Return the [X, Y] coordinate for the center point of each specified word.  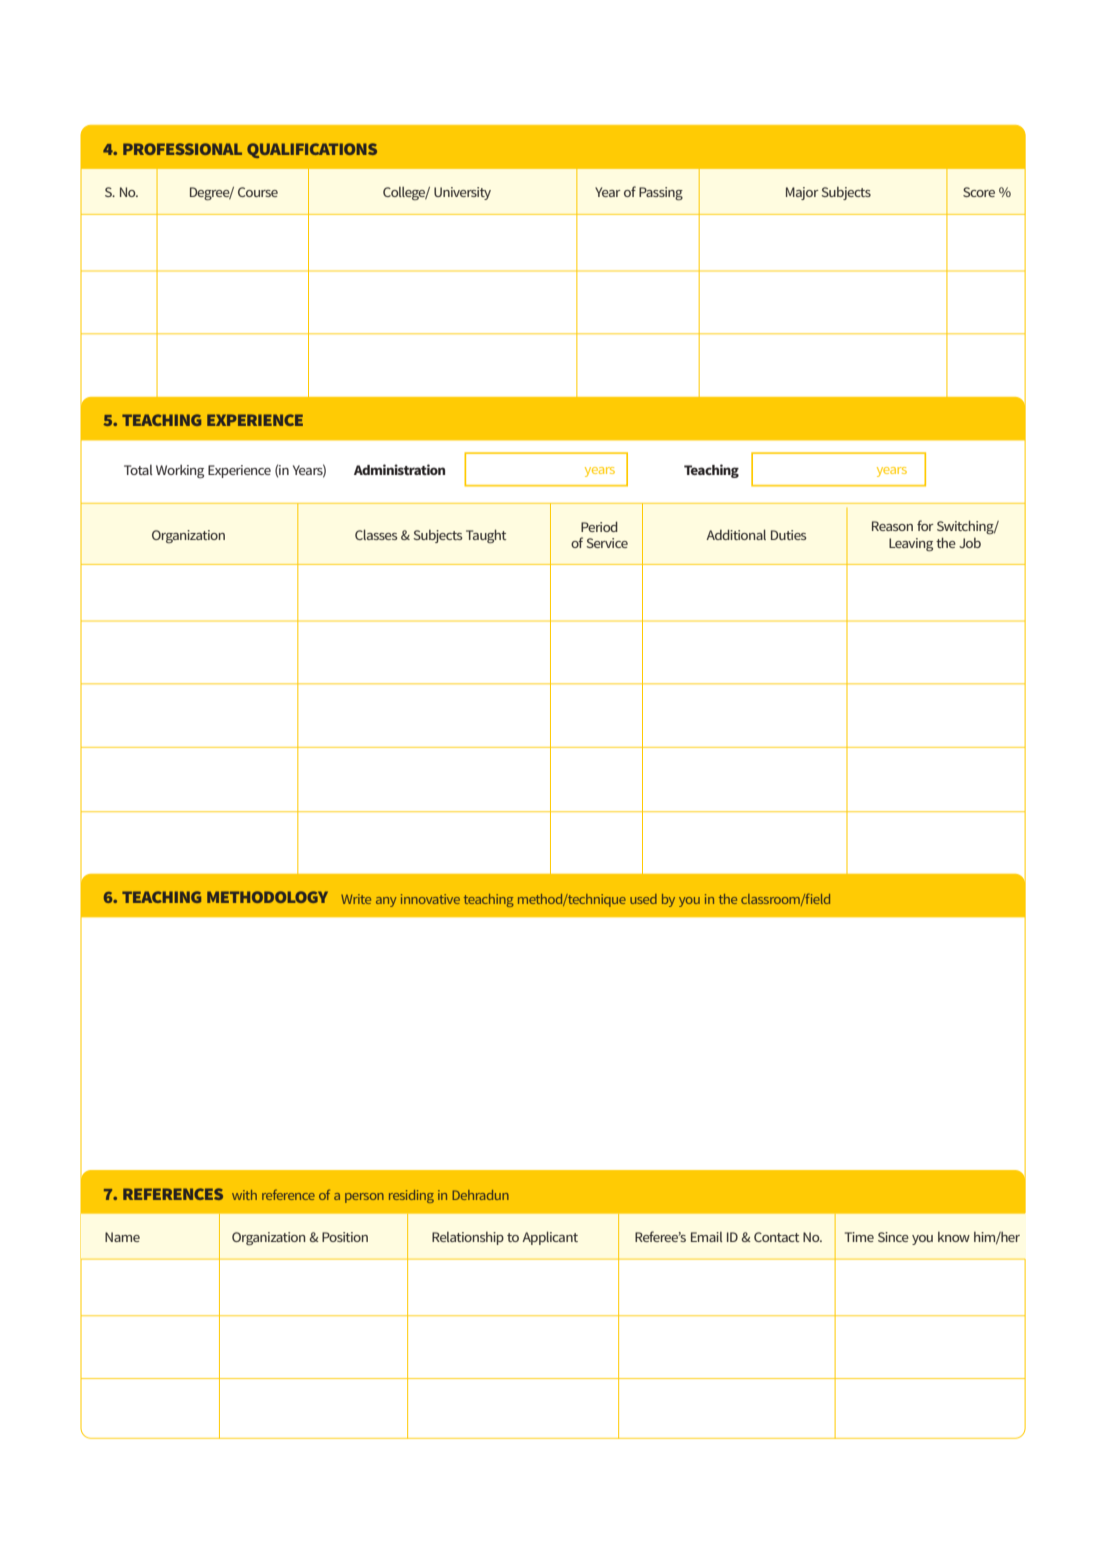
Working [180, 471]
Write [356, 899]
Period [599, 526]
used [643, 899]
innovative [430, 899]
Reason [892, 526]
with [244, 1195]
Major [802, 193]
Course [258, 192]
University [462, 193]
